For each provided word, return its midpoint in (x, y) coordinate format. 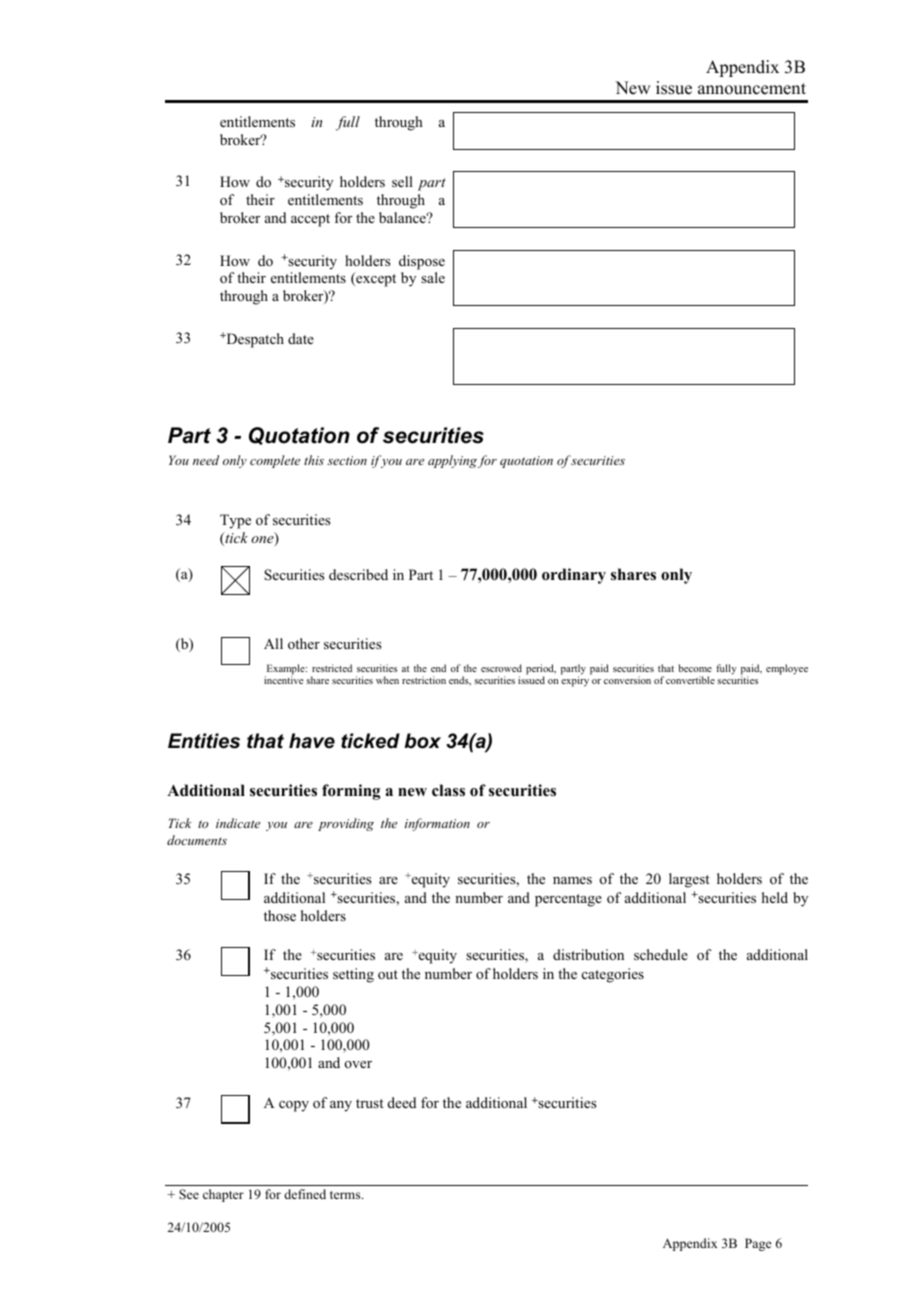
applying (452, 461)
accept (310, 220)
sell (402, 181)
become (695, 668)
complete (275, 461)
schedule (661, 954)
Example (286, 670)
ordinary (574, 576)
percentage (568, 900)
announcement (752, 89)
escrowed (501, 668)
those (280, 916)
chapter (223, 1195)
